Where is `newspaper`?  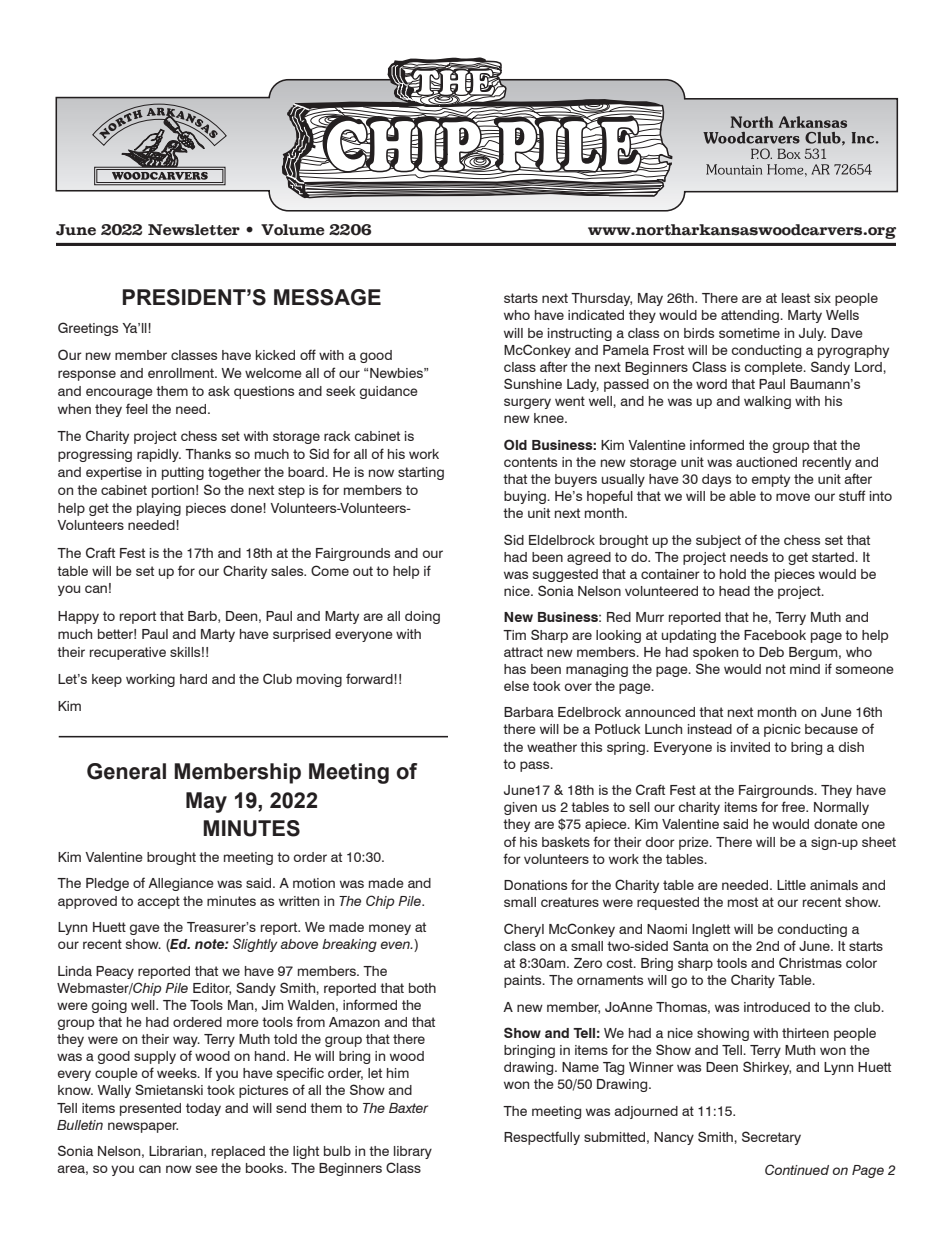
newspaper is located at coordinates (143, 1127).
